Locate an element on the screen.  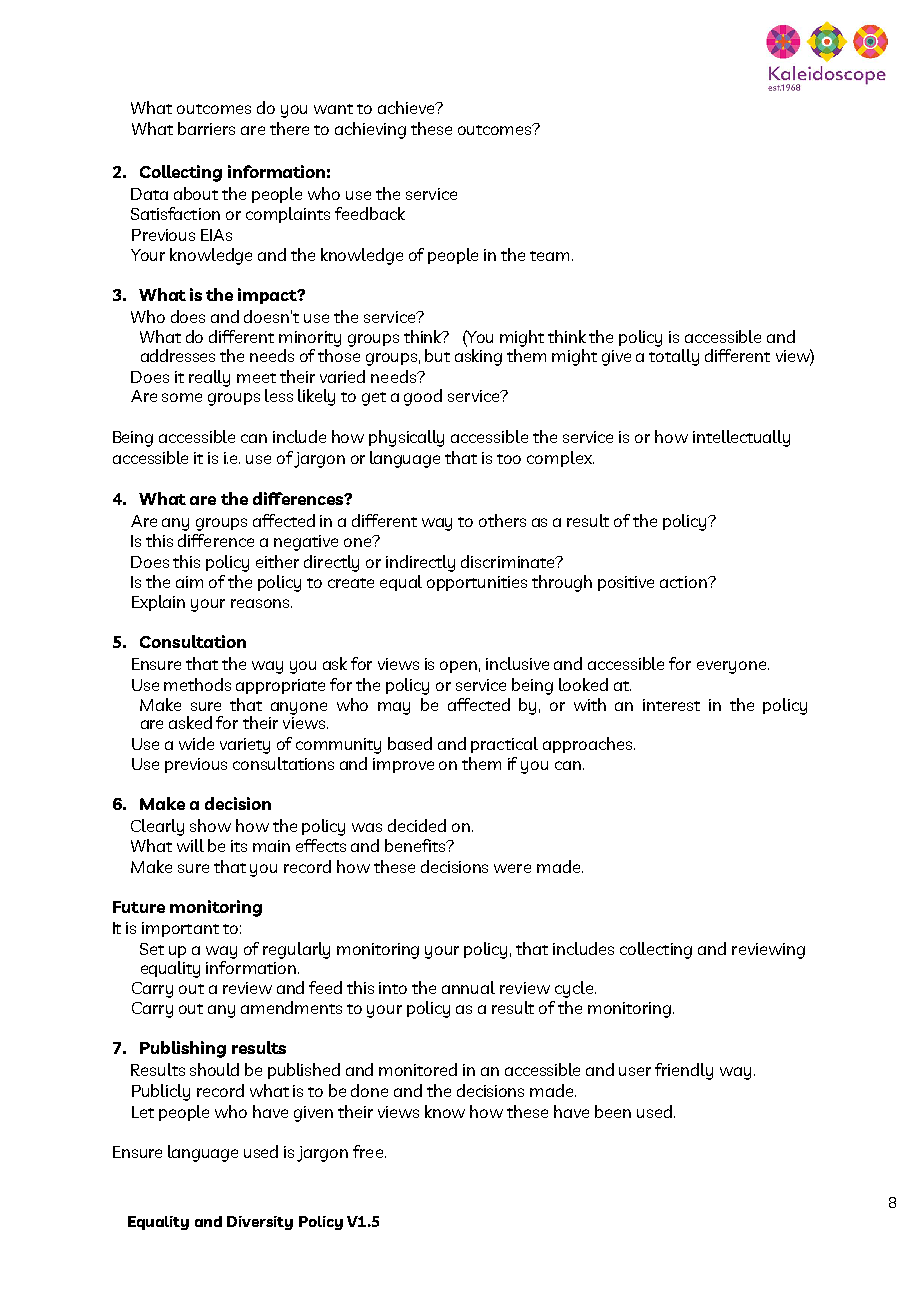
Diversity is located at coordinates (260, 1223).
